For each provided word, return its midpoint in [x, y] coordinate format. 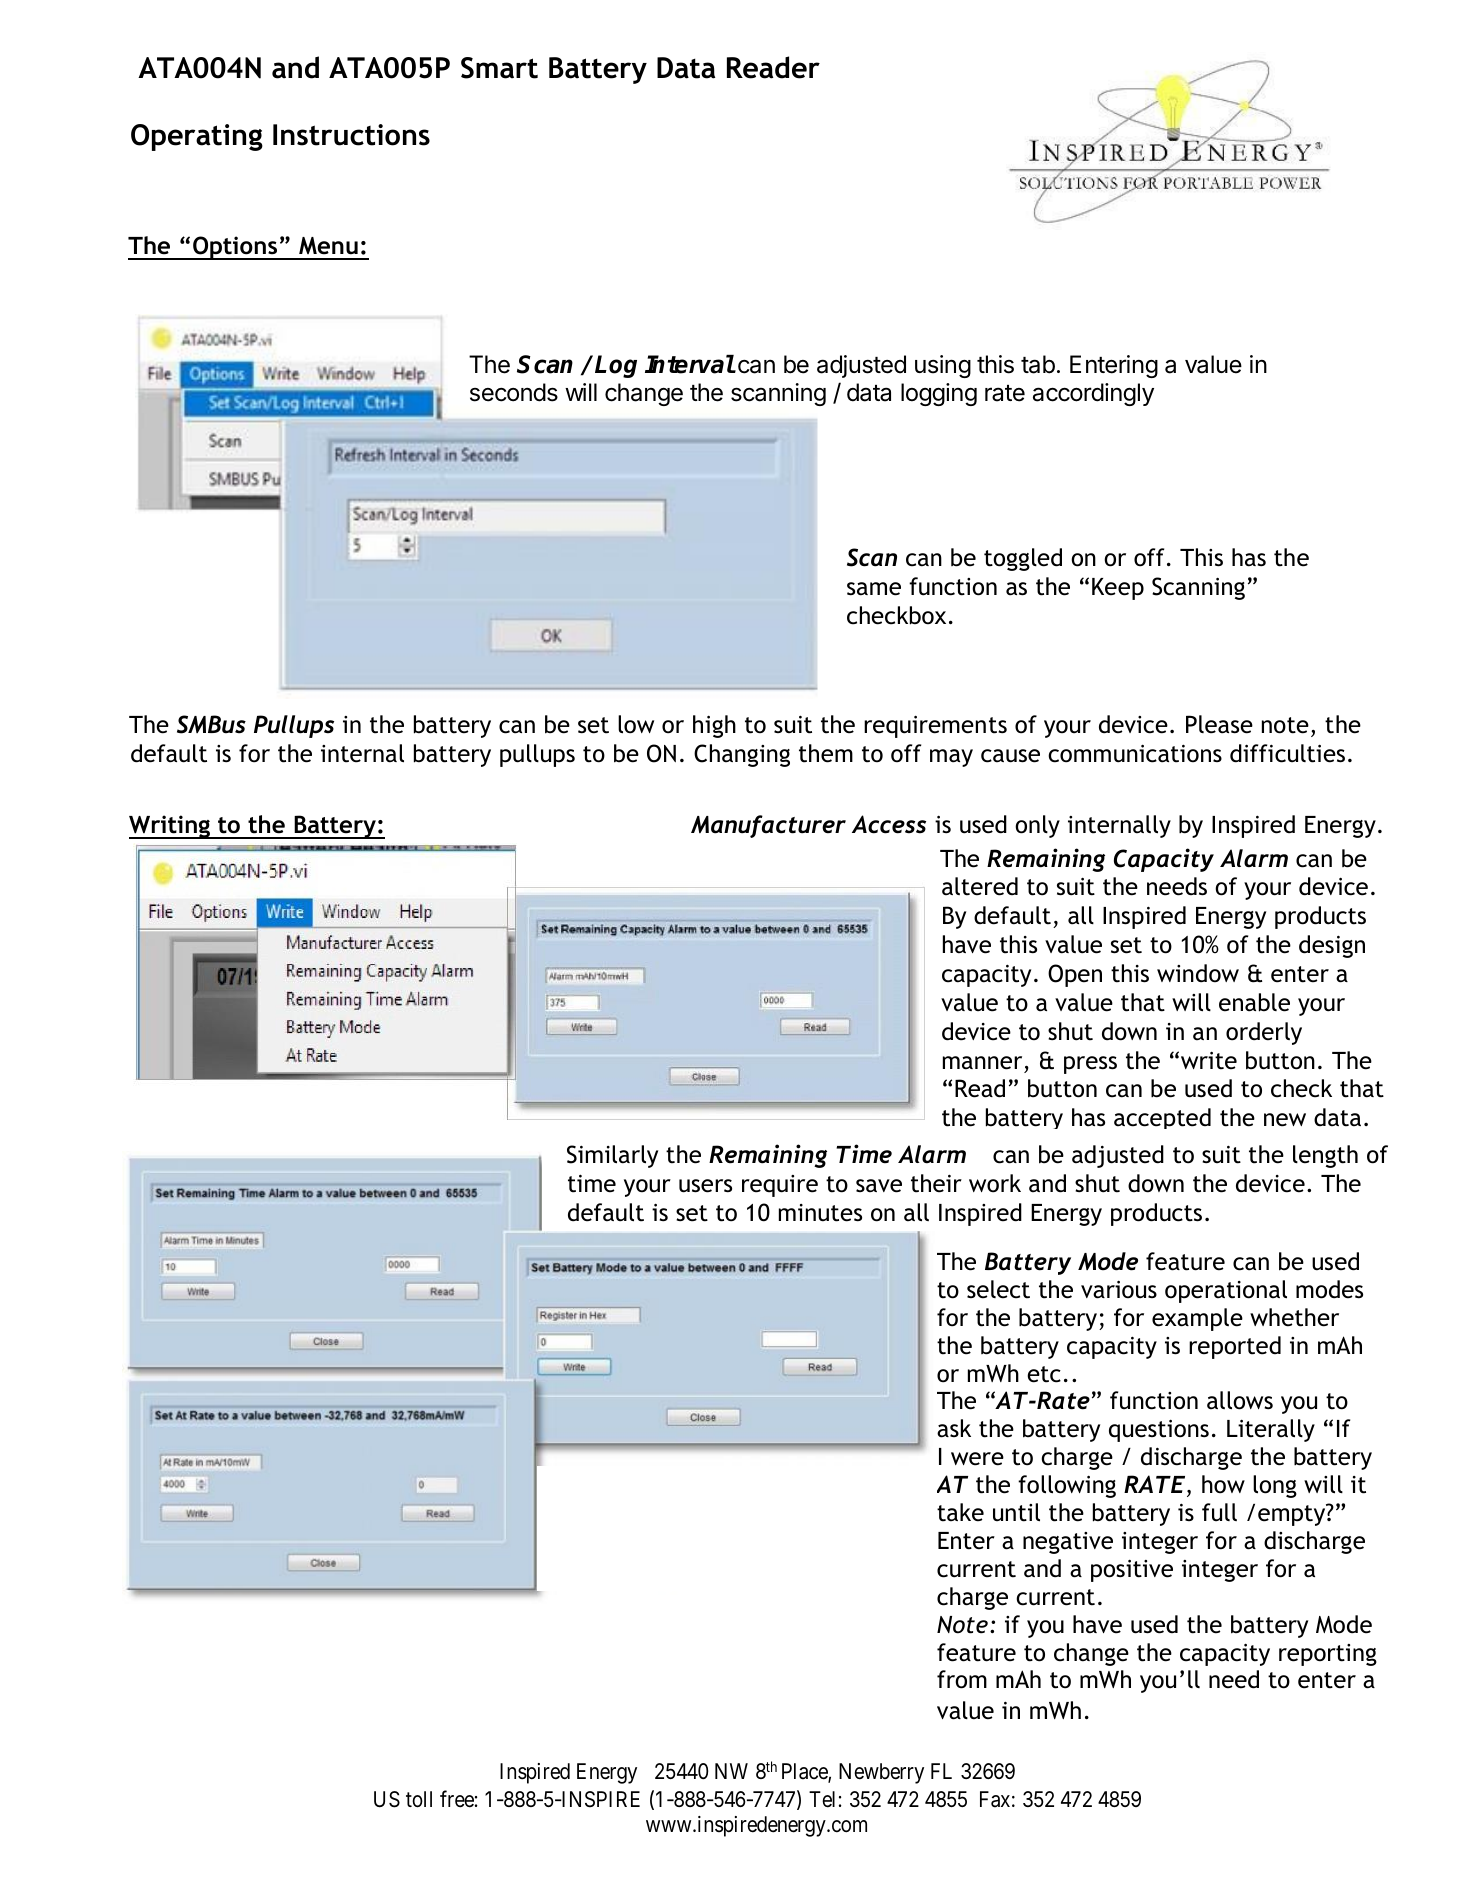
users [705, 1186]
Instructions [351, 135]
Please [1219, 724]
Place [805, 1772]
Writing [171, 827]
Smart [499, 68]
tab [1038, 364]
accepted [1162, 1118]
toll [419, 1799]
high [714, 726]
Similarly [612, 1156]
